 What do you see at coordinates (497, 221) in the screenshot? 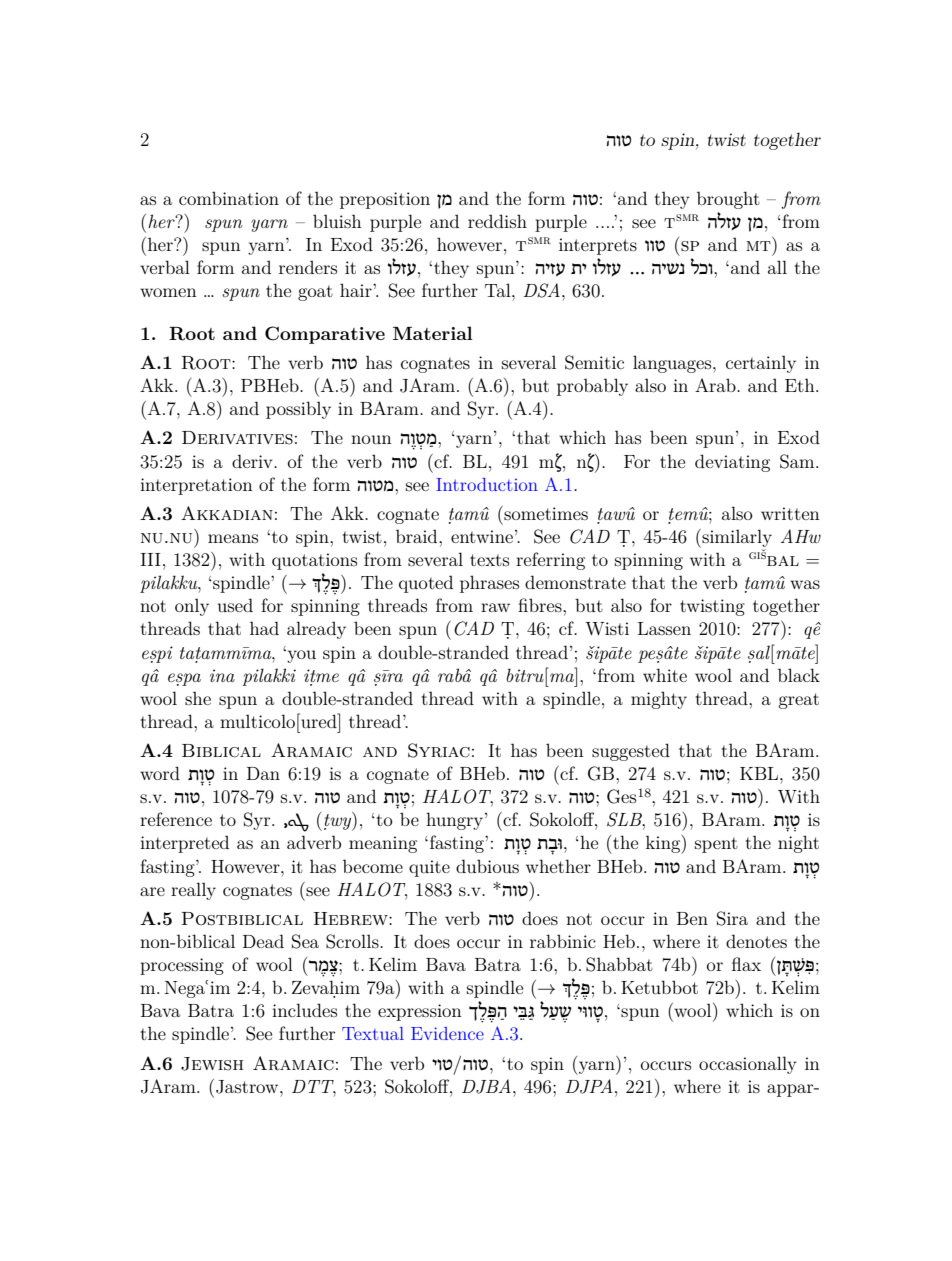
I see `reddish` at bounding box center [497, 221].
